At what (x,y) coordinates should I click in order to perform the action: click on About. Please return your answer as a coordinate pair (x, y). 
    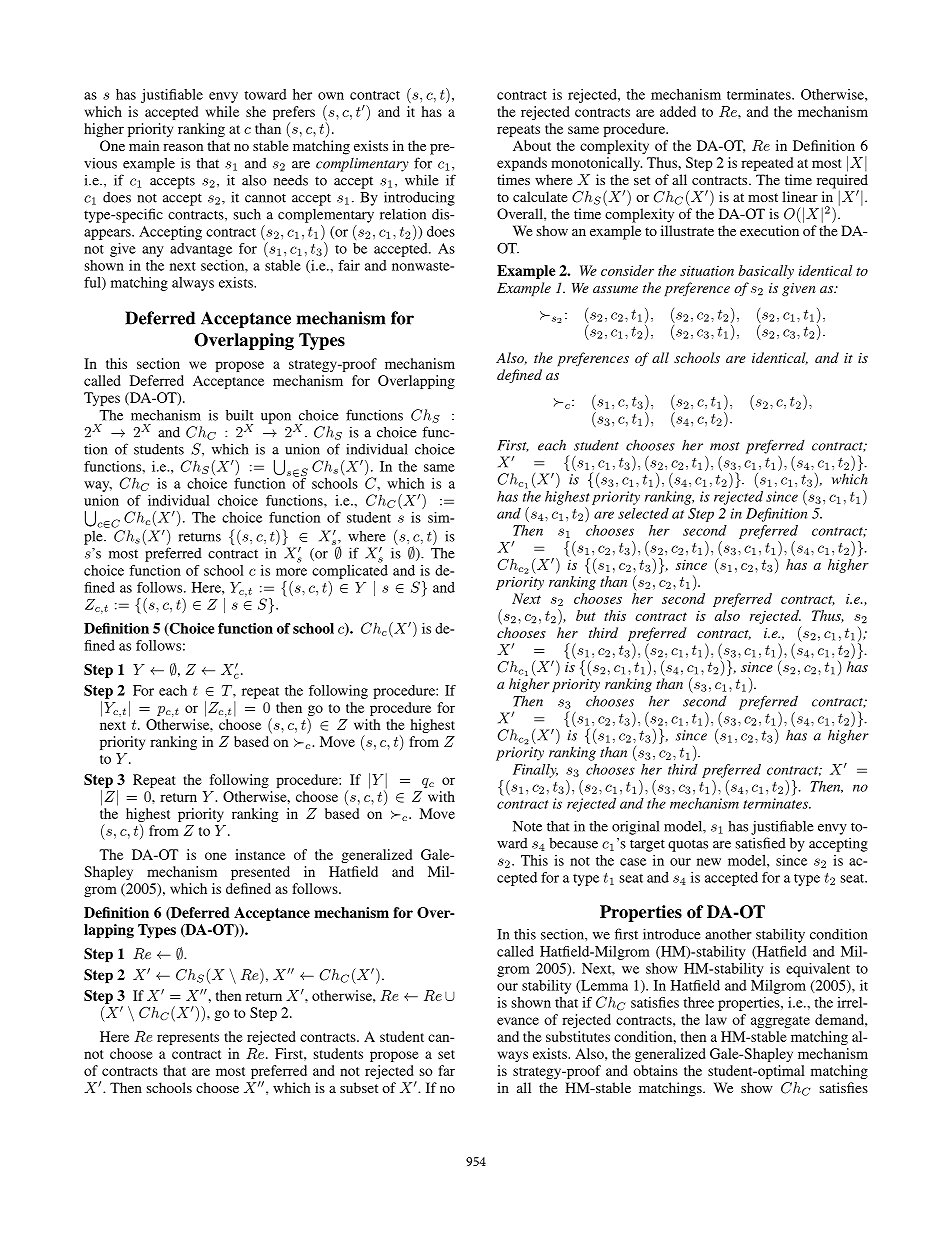
    Looking at the image, I should click on (532, 145).
